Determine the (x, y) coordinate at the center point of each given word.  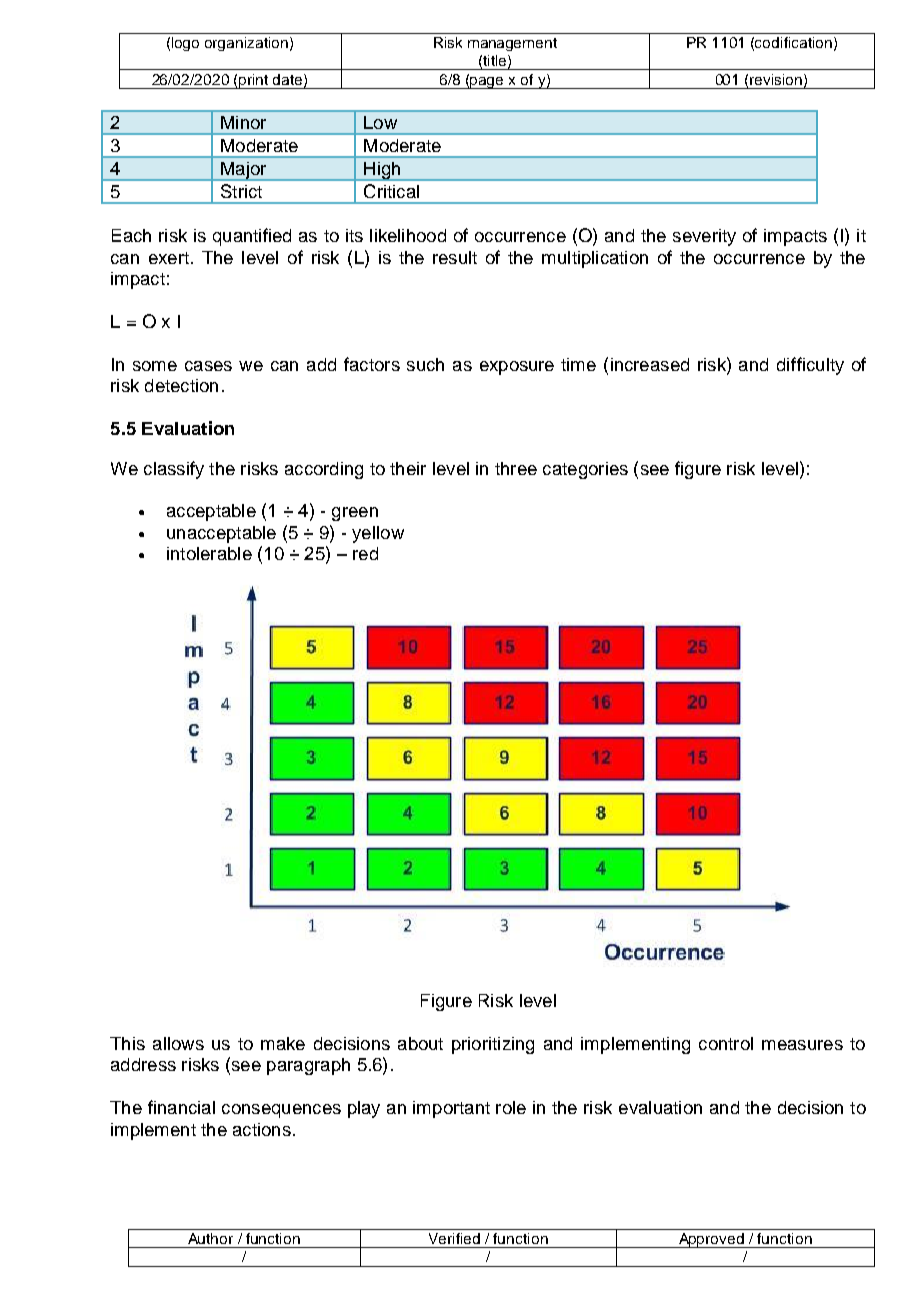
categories (585, 470)
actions (262, 1129)
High (382, 171)
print (254, 81)
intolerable (209, 553)
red (365, 553)
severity (704, 237)
